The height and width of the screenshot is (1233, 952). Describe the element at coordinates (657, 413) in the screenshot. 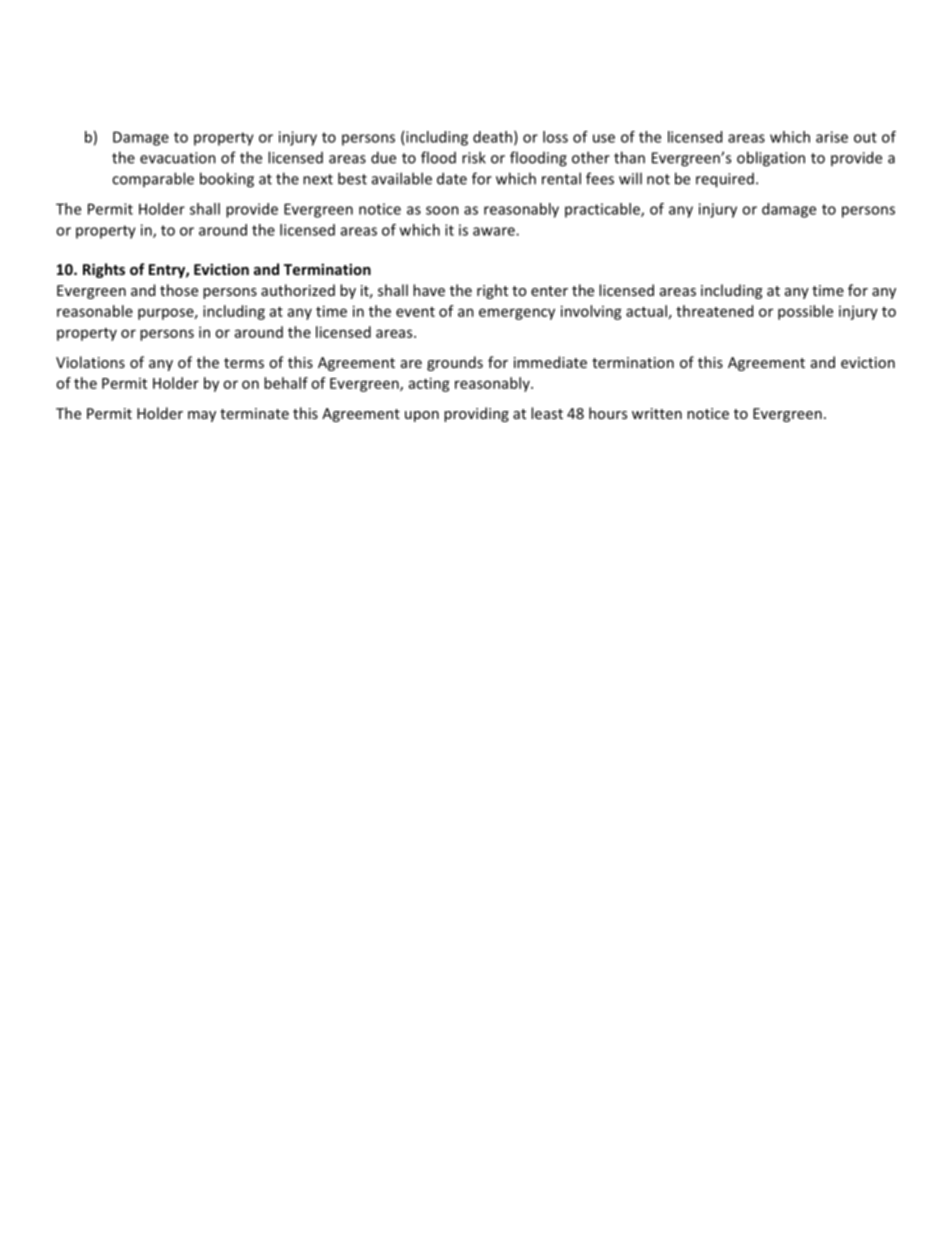

I see `written` at that location.
